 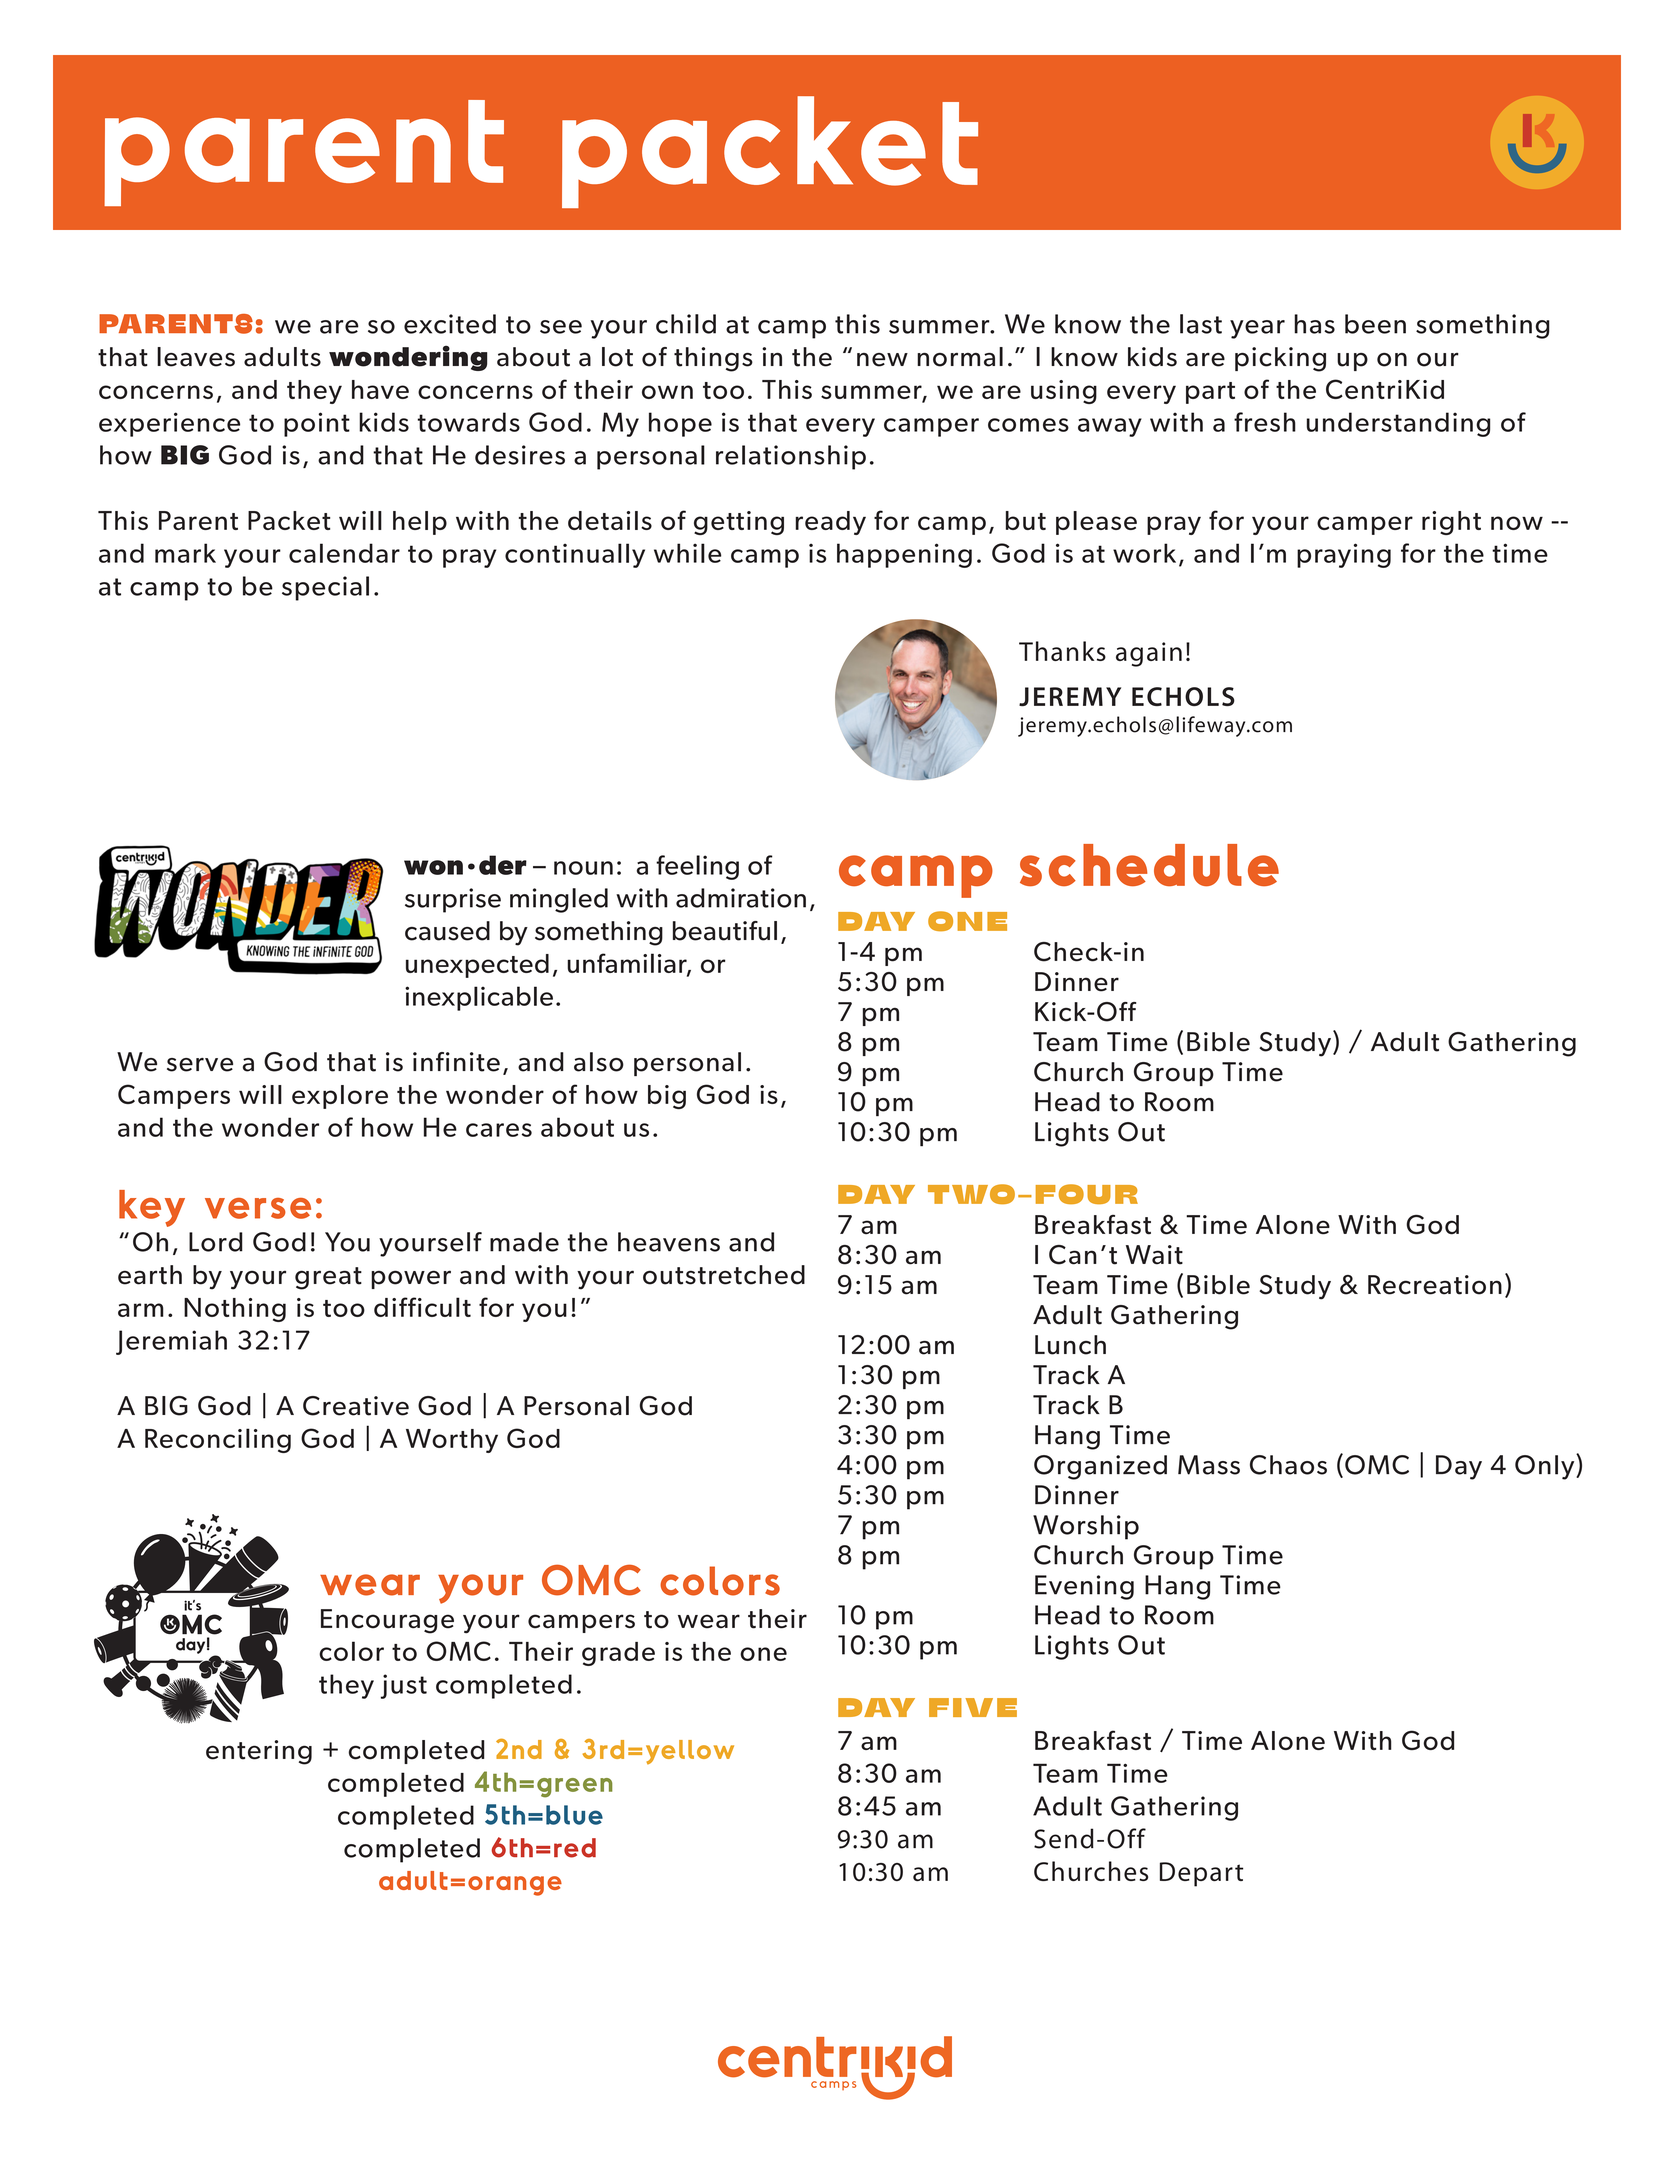 What do you see at coordinates (973, 1707) in the document?
I see `FIVE` at bounding box center [973, 1707].
